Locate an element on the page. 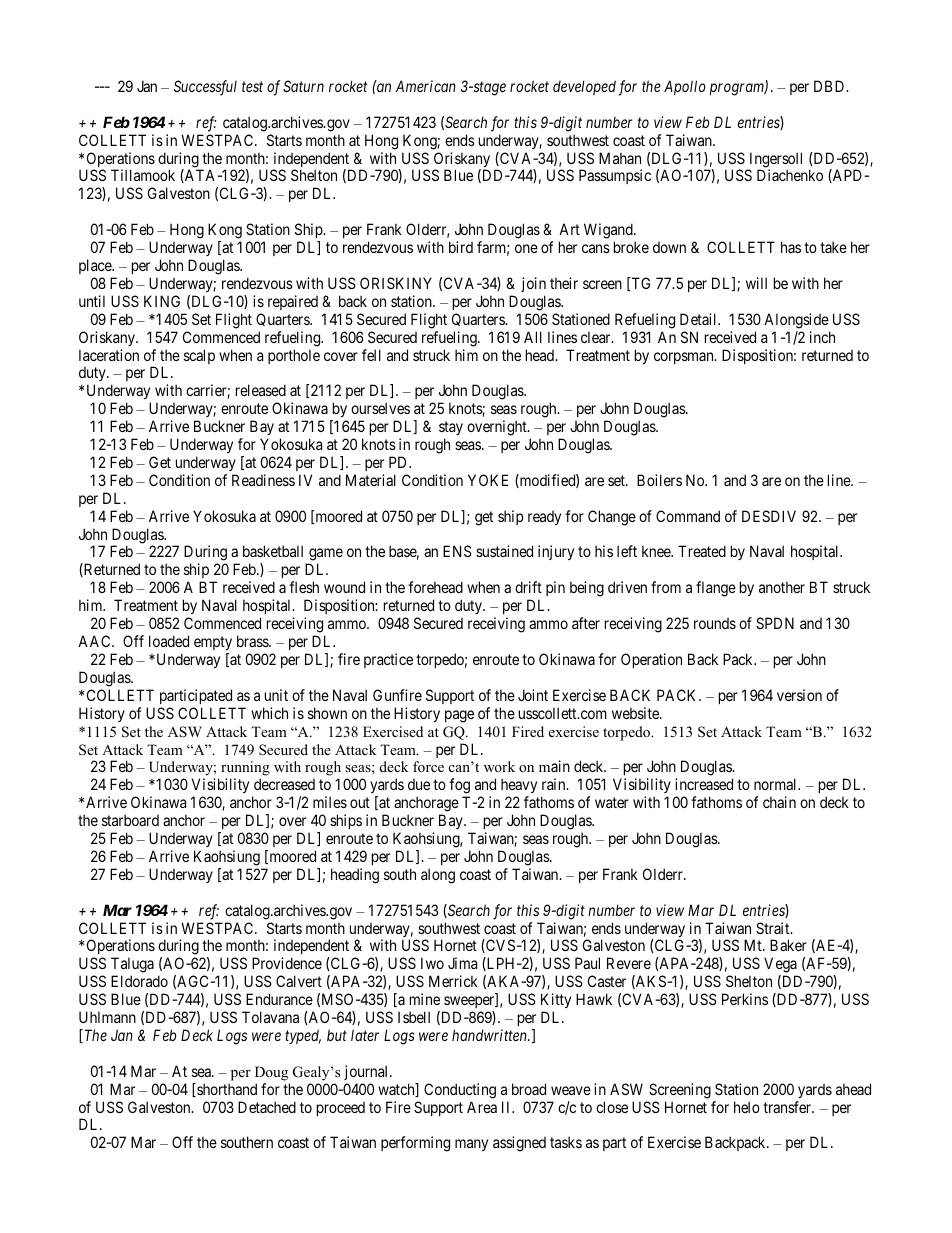 This document has width=952, height=1233. drift is located at coordinates (528, 587).
